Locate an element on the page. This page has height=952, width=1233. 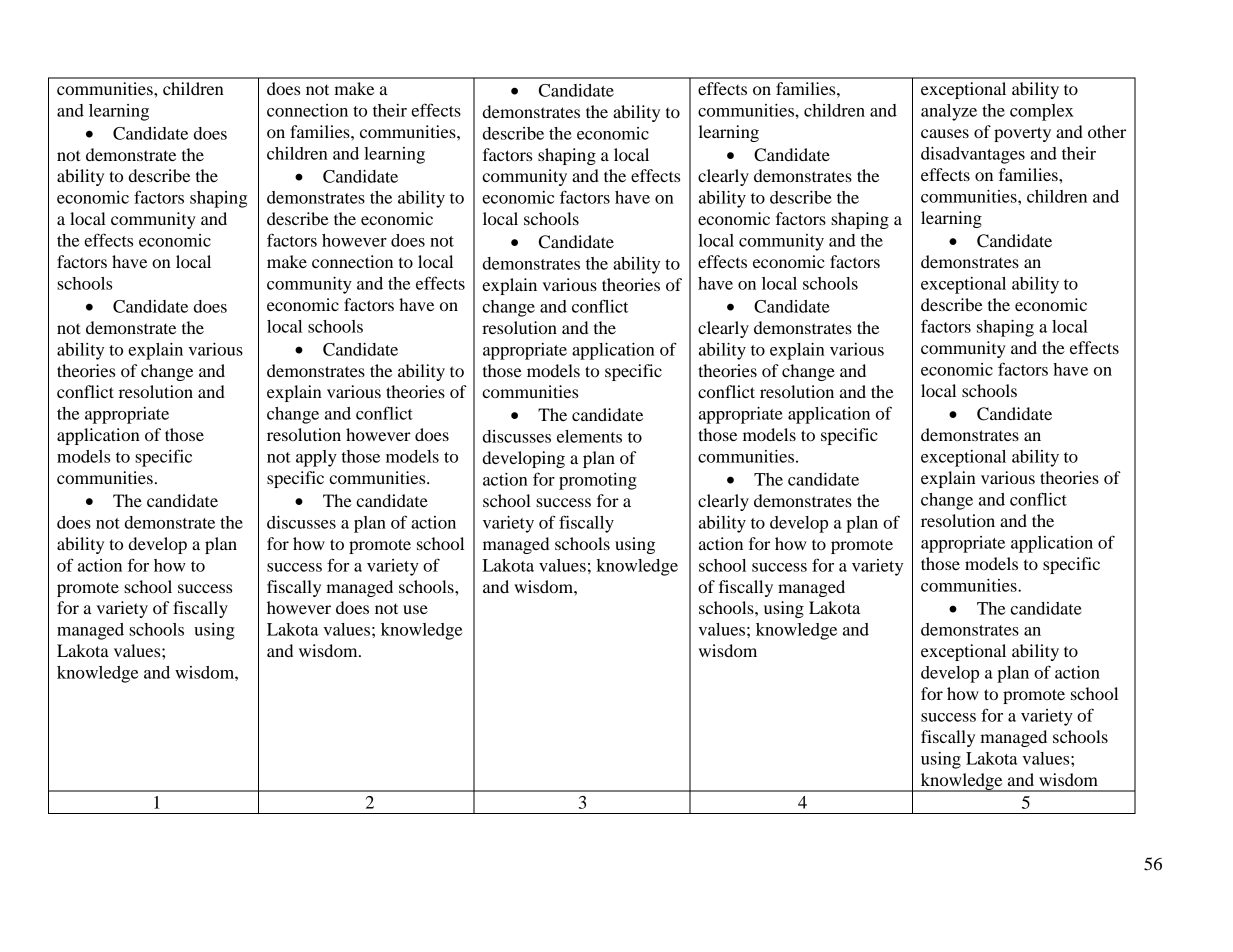
analyze is located at coordinates (949, 112).
